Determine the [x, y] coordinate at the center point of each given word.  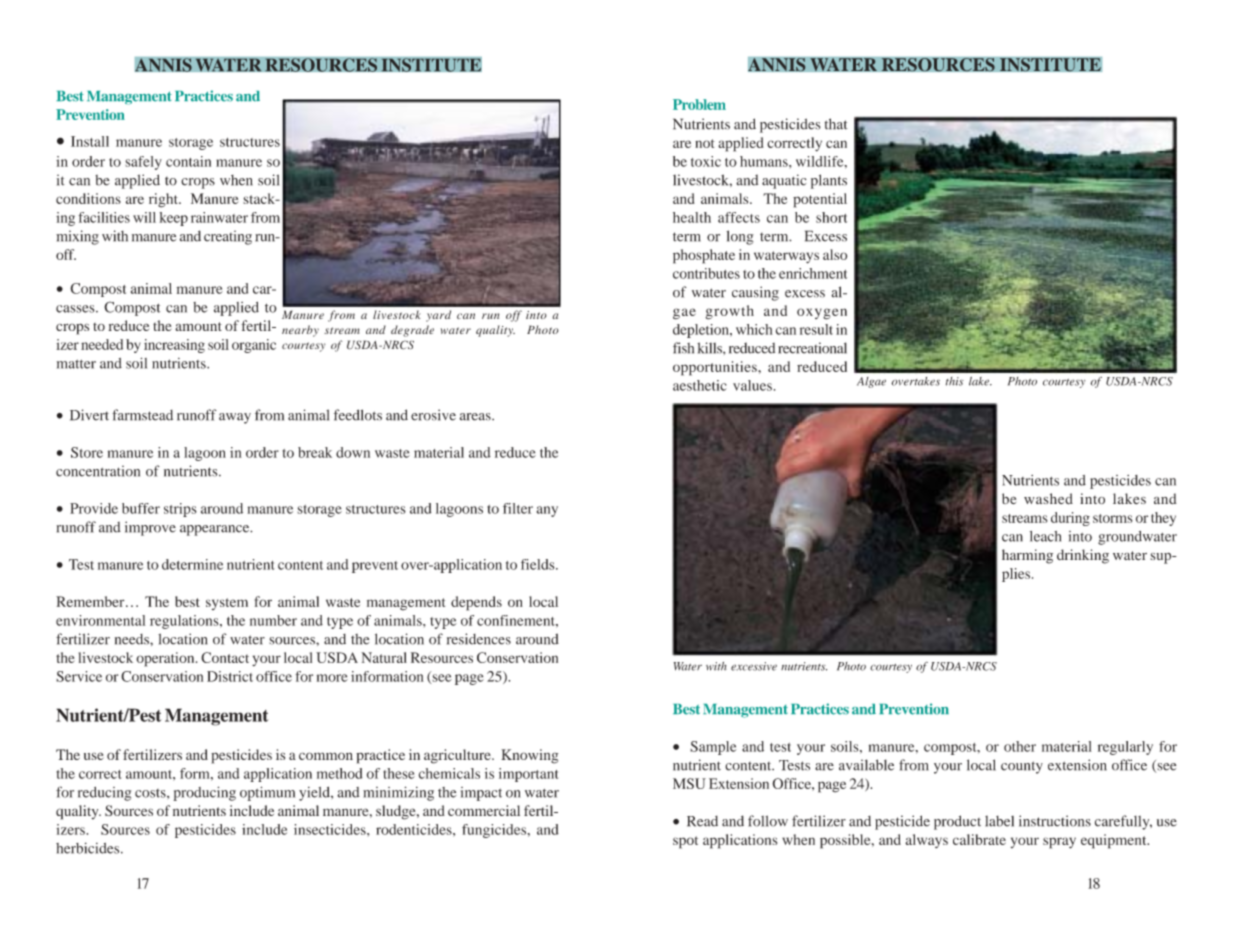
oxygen [822, 314]
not [705, 143]
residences [479, 639]
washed [1048, 499]
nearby [300, 331]
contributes [706, 273]
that [836, 124]
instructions [1055, 821]
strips [180, 510]
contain [188, 161]
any [547, 511]
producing [204, 793]
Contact [225, 657]
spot [685, 842]
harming [1027, 556]
